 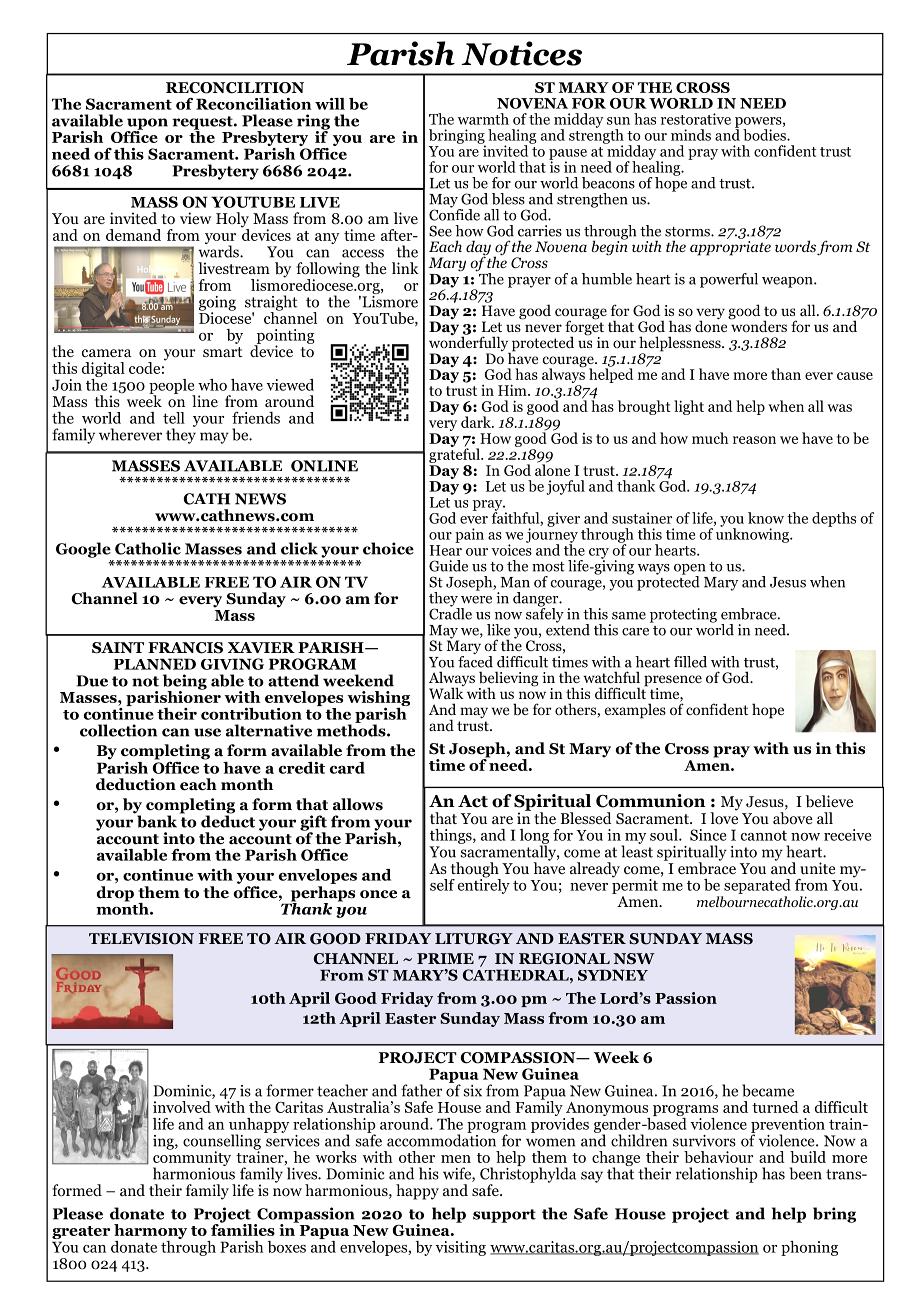 I want to click on filled, so click(x=690, y=662).
